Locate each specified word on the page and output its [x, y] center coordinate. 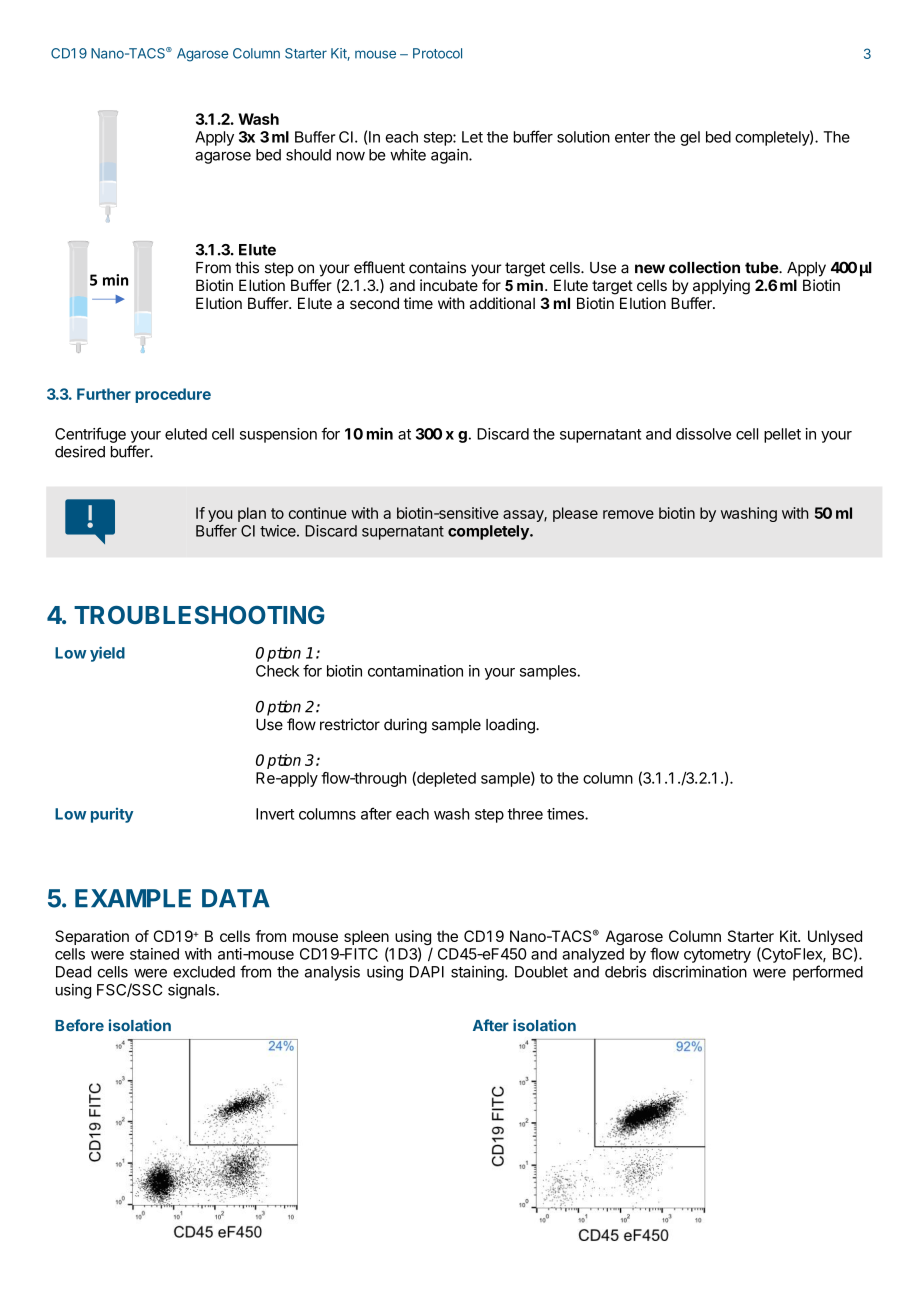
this [247, 267]
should [308, 155]
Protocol [437, 53]
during [405, 726]
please [575, 514]
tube [762, 268]
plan [252, 514]
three [525, 814]
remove [628, 514]
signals [191, 991]
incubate [449, 285]
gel [690, 138]
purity [112, 815]
